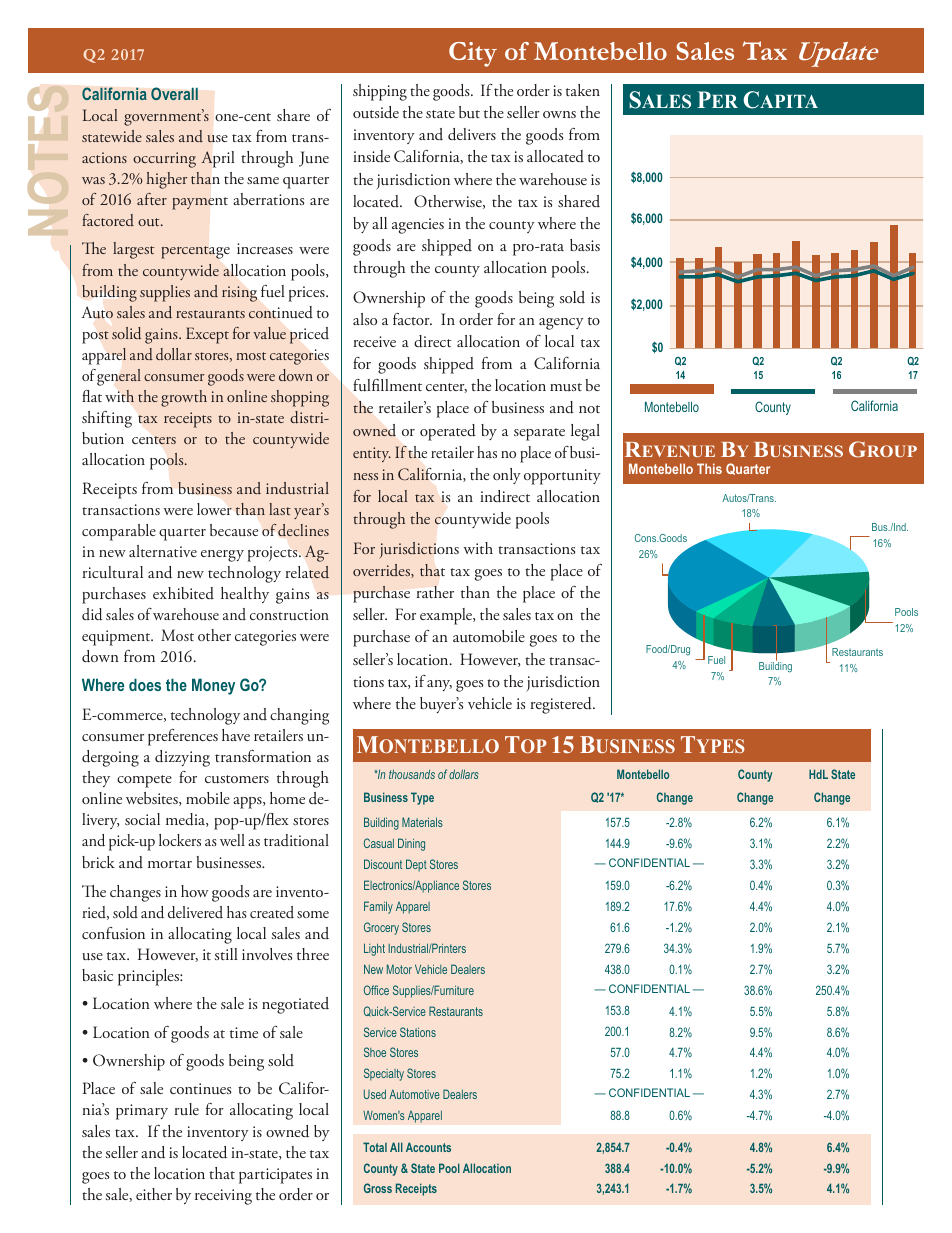  I want to click on Total, so click(375, 1147).
